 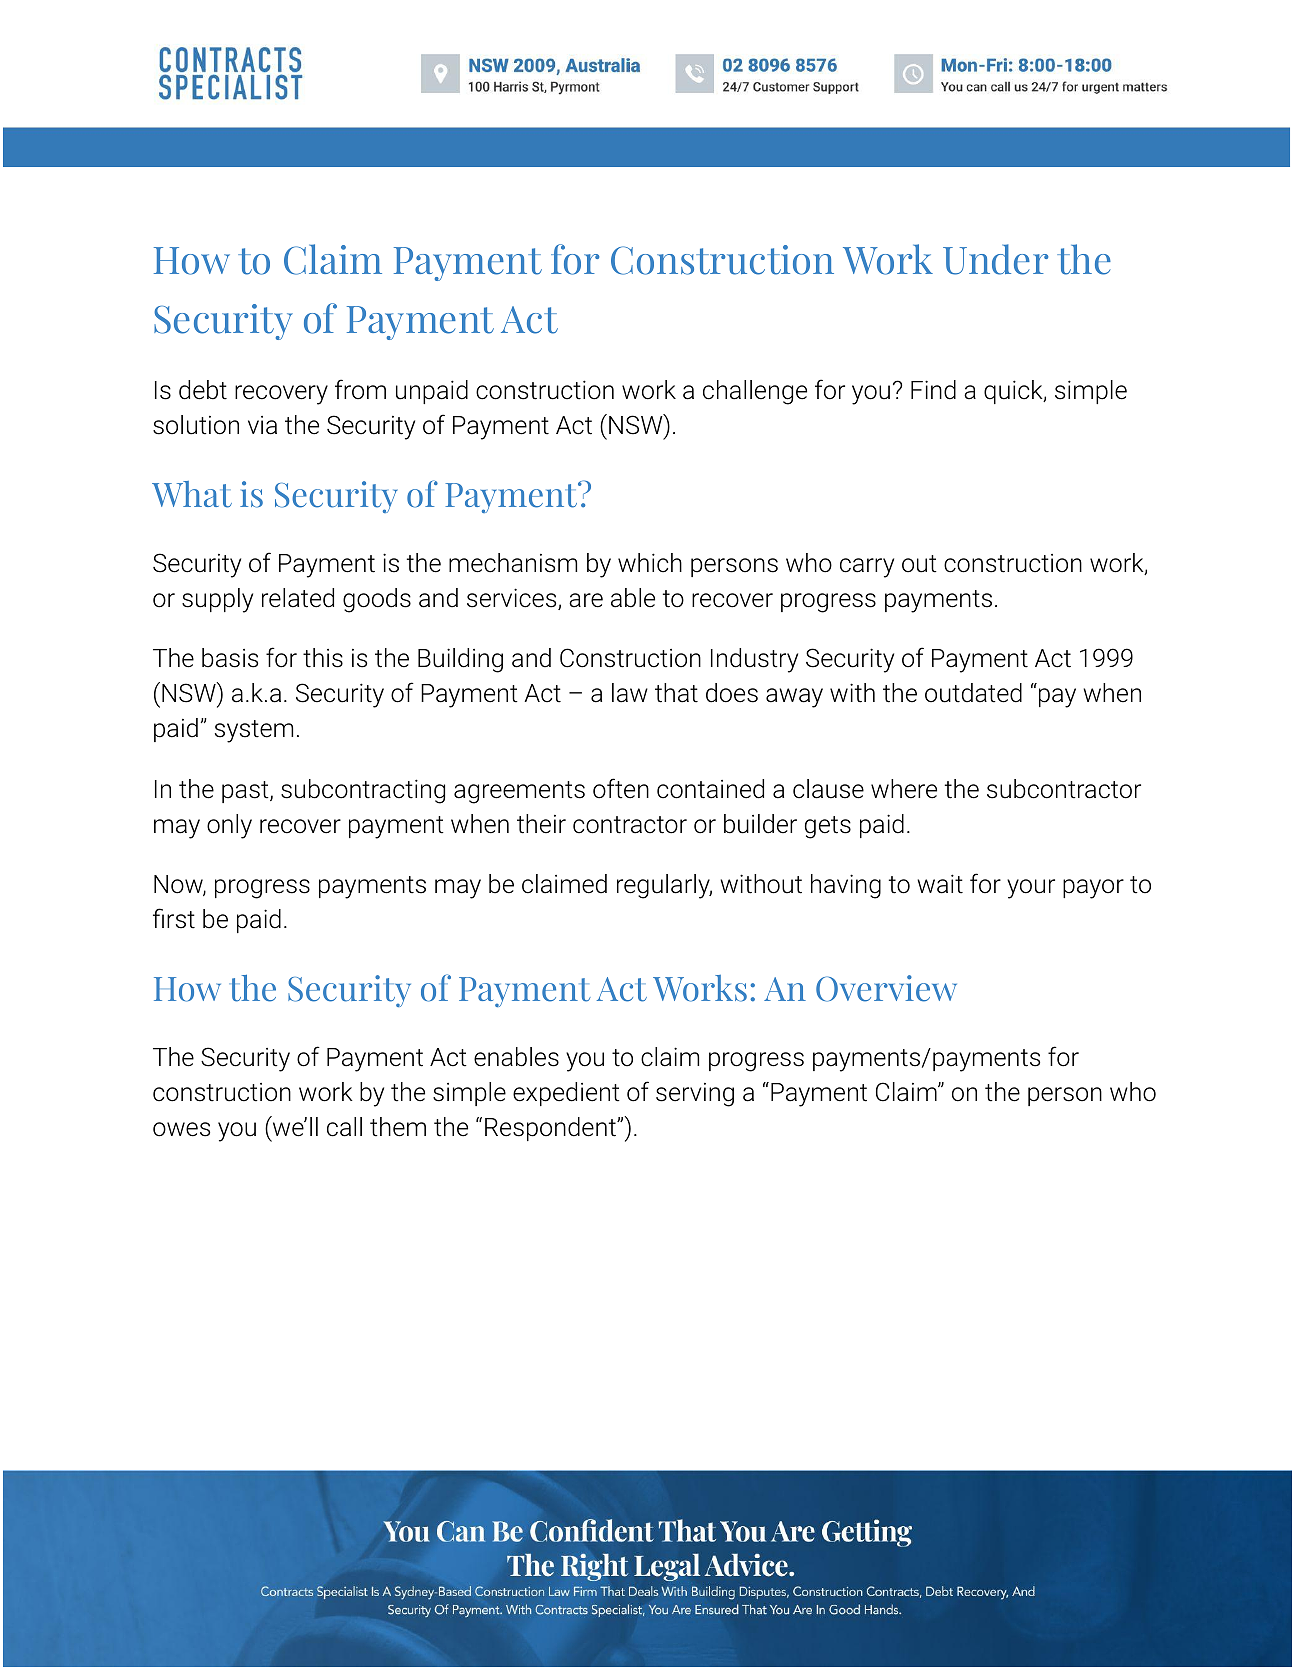 I want to click on call, so click(x=344, y=1127).
